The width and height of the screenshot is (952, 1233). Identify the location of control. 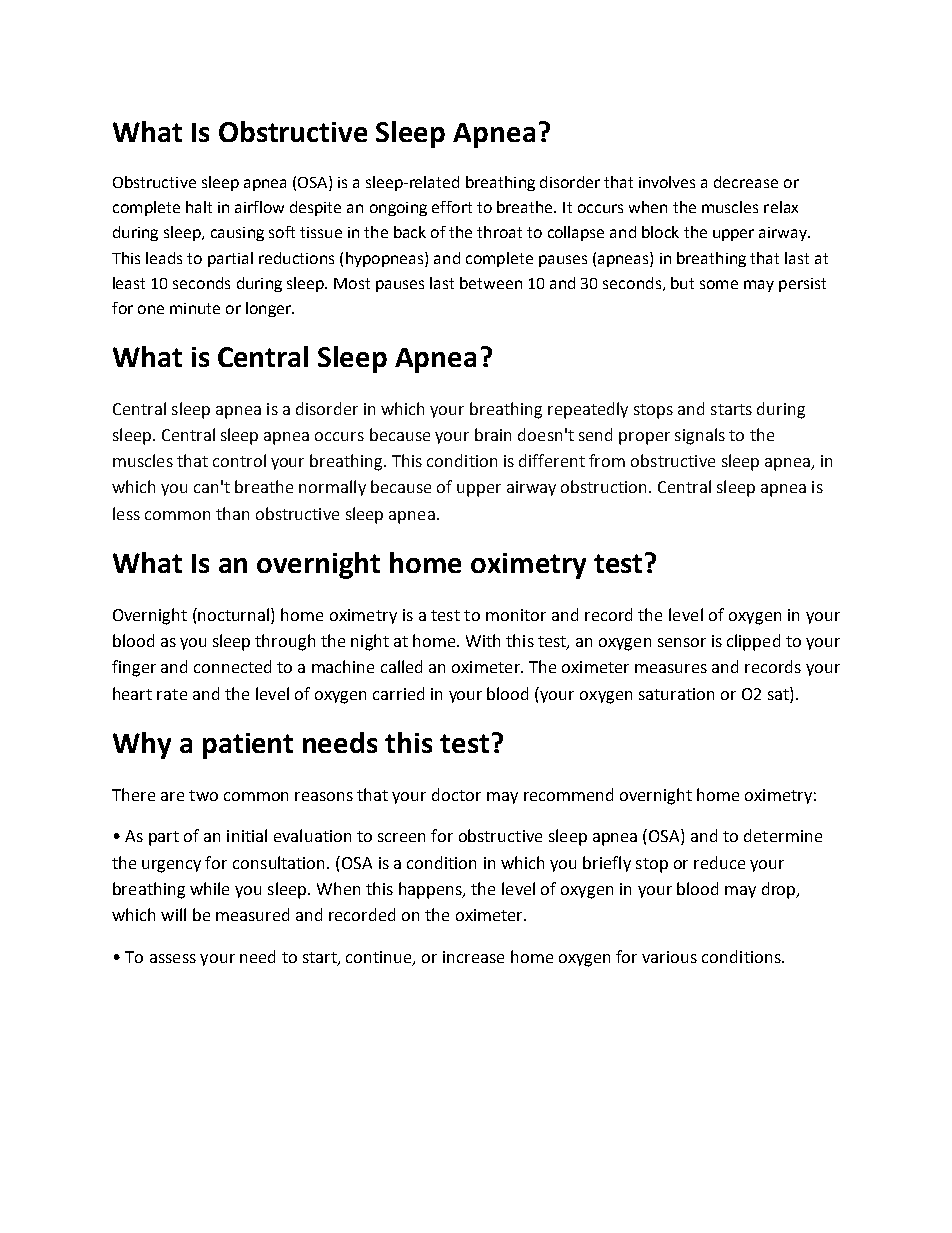
(239, 460).
